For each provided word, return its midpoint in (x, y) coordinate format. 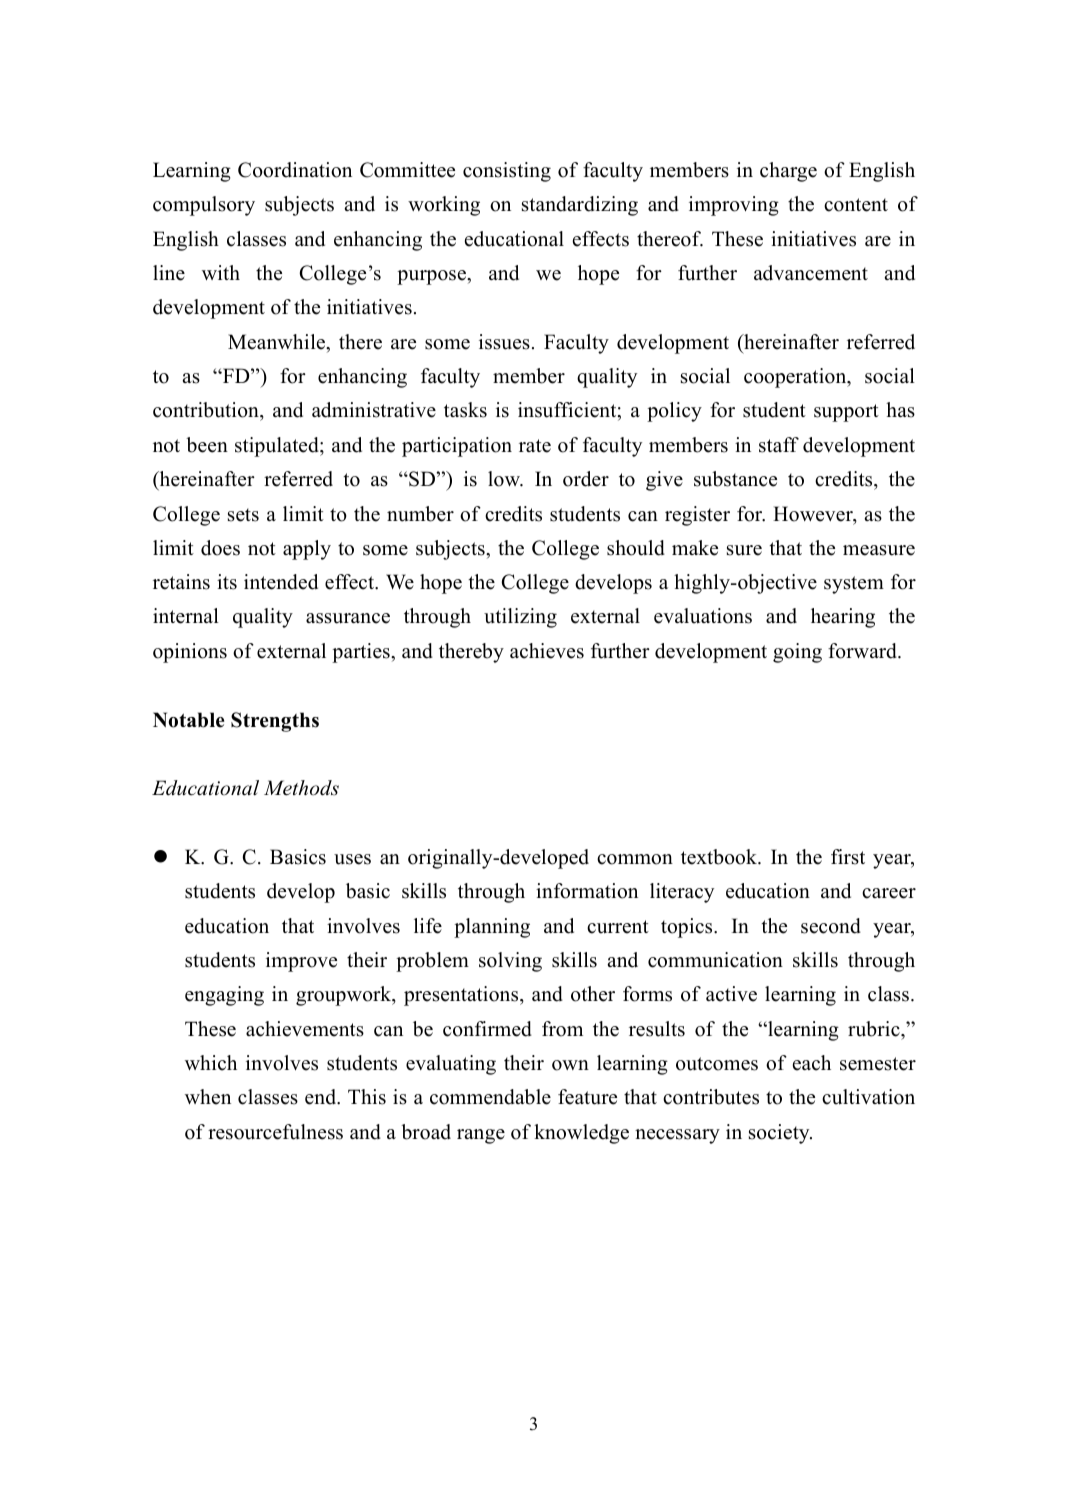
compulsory (204, 206)
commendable (490, 1097)
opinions (190, 653)
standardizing (580, 206)
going (797, 653)
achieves (547, 651)
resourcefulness (275, 1132)
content (856, 205)
